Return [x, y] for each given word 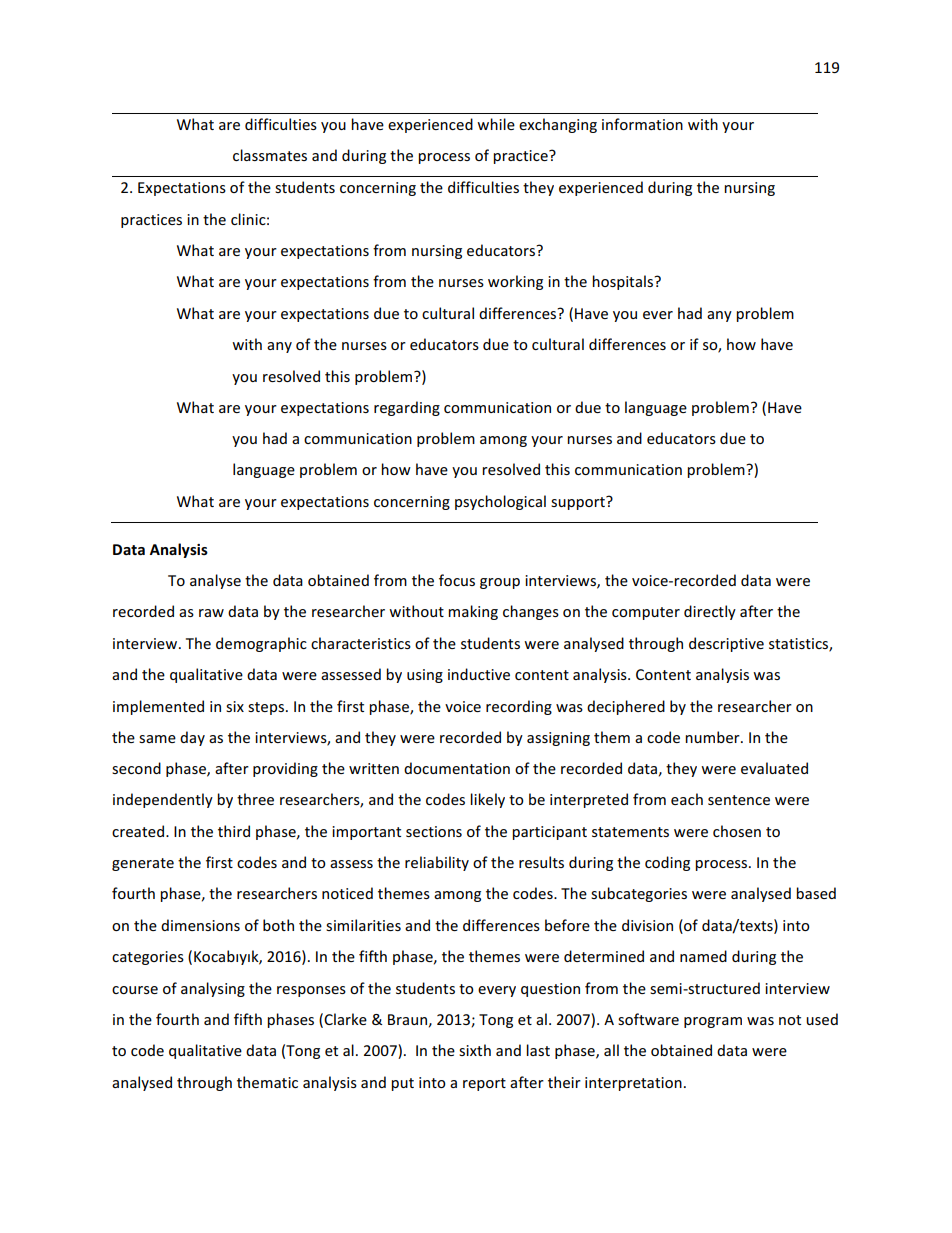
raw [211, 613]
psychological [500, 502]
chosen [737, 831]
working [515, 282]
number [713, 737]
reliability [437, 863]
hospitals [624, 282]
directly [710, 612]
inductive [479, 674]
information [642, 124]
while [496, 124]
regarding [407, 408]
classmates [270, 155]
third [234, 831]
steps [267, 708]
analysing [213, 989]
